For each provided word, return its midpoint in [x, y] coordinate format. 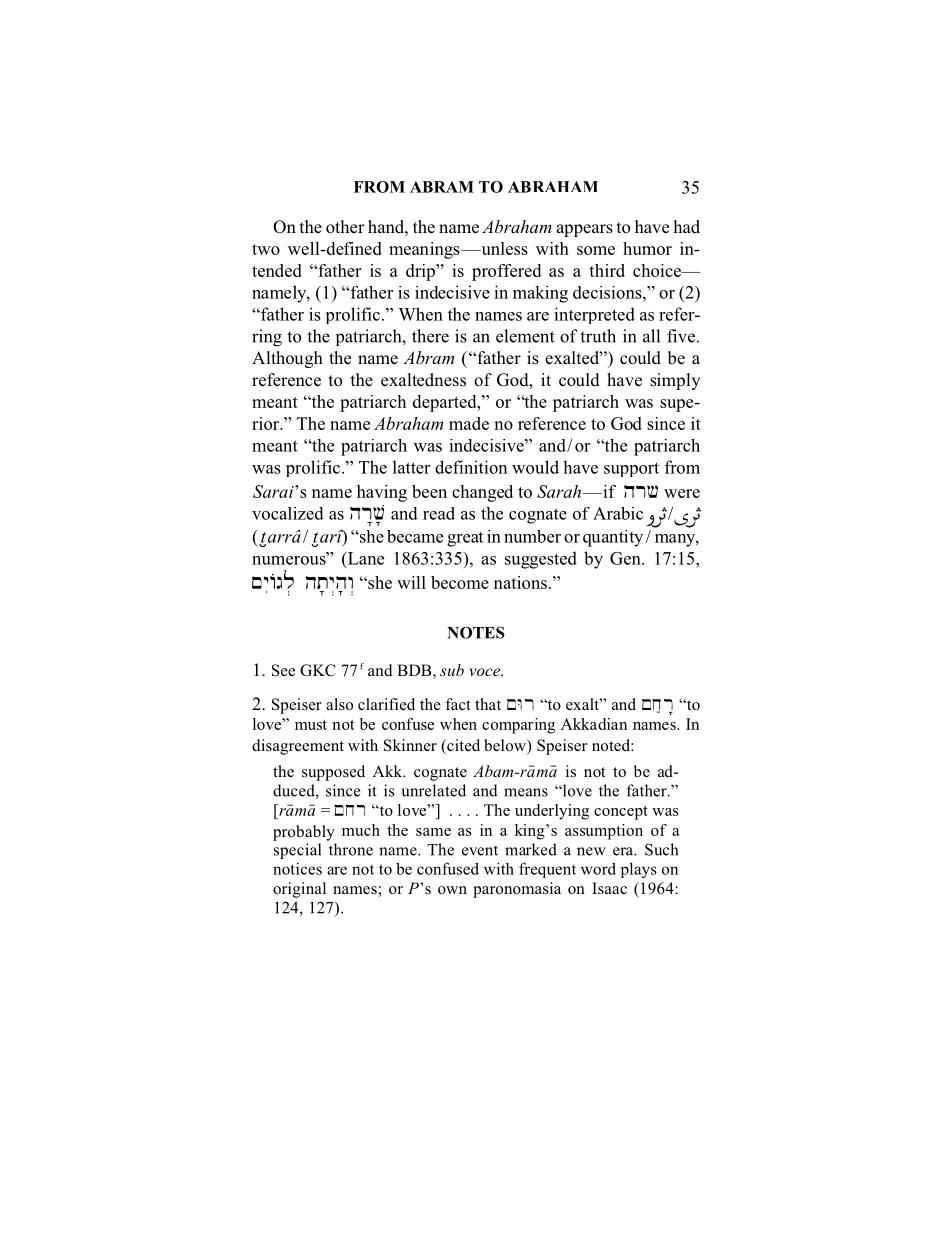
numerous [290, 559]
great [465, 539]
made [469, 423]
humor [647, 248]
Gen [626, 558]
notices [297, 868]
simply [675, 381]
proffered [506, 272]
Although [287, 359]
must [311, 725]
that [488, 704]
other [345, 227]
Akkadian [594, 724]
